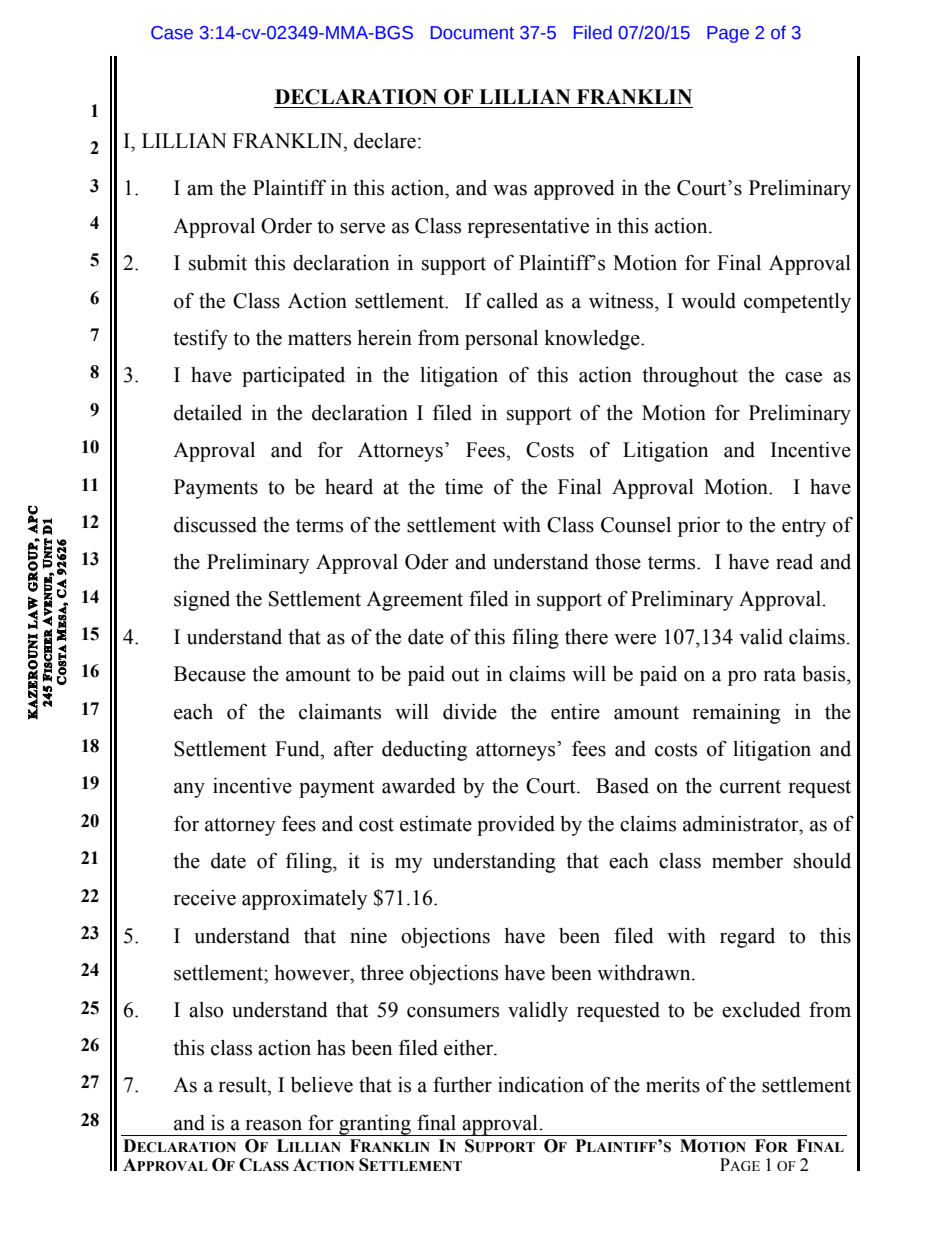 The image size is (952, 1233). What do you see at coordinates (574, 190) in the screenshot?
I see `approved` at bounding box center [574, 190].
